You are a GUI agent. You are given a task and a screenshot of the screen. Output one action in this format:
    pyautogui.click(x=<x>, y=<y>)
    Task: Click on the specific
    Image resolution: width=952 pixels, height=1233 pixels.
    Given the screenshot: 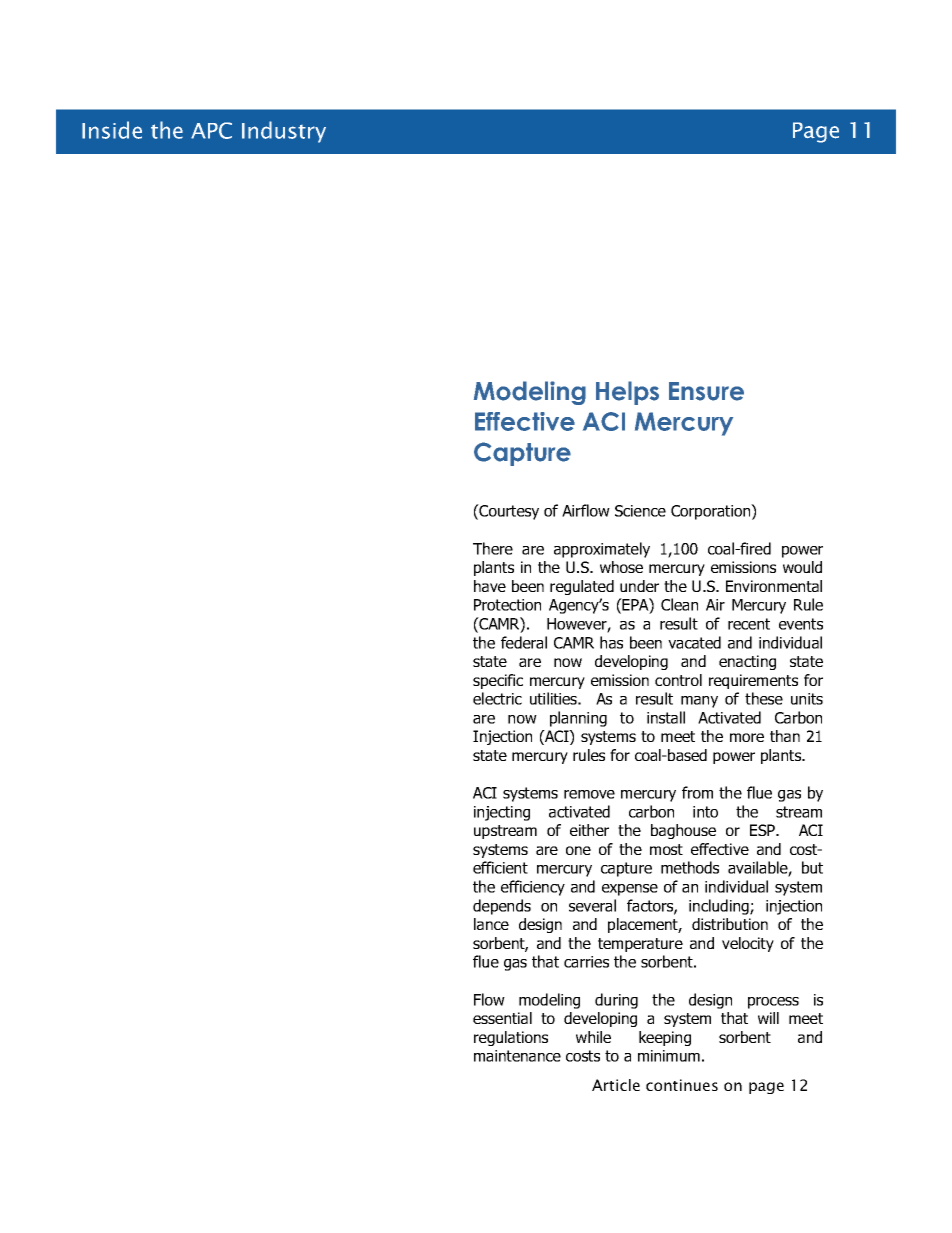 What is the action you would take?
    pyautogui.click(x=498, y=681)
